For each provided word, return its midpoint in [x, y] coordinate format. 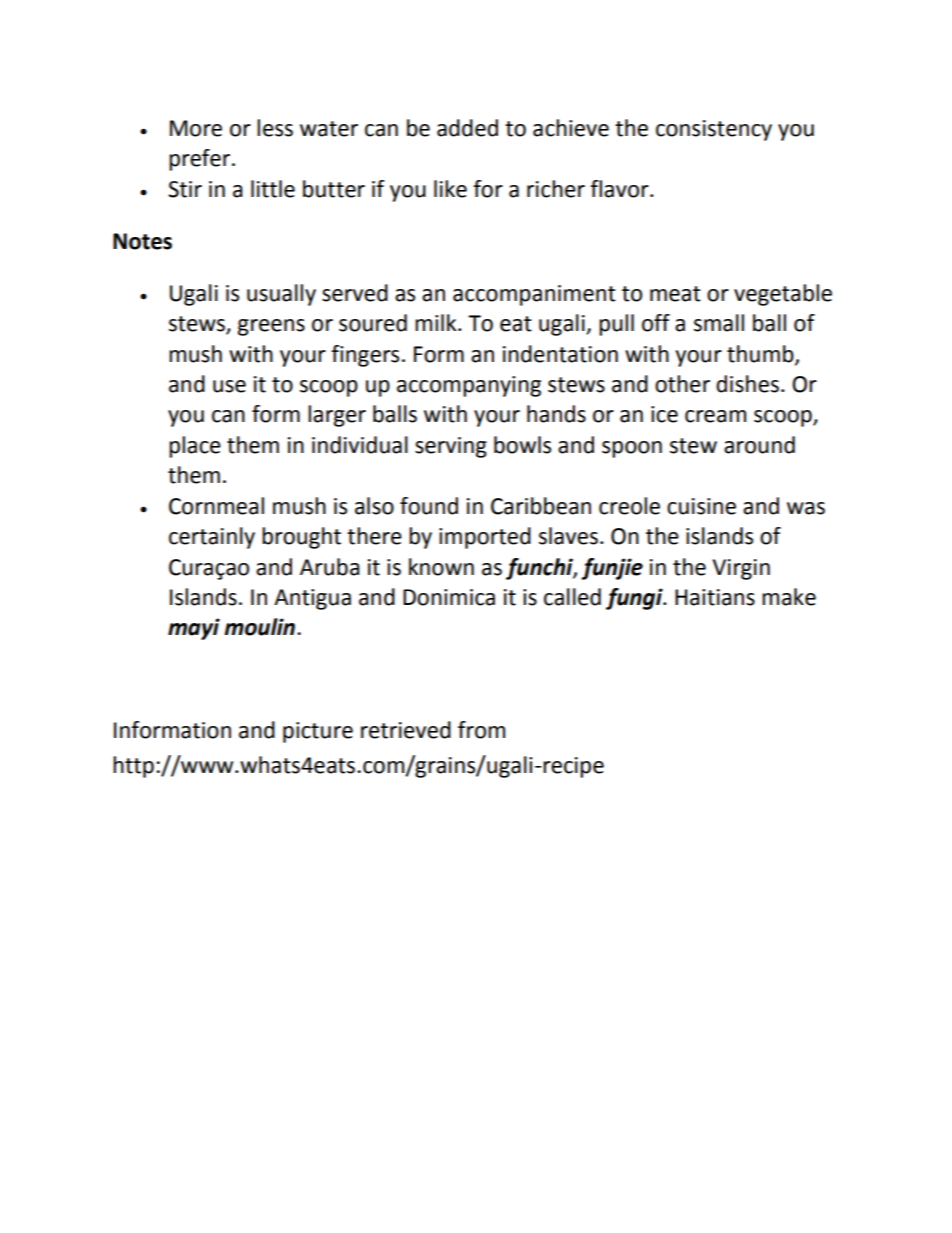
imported [485, 538]
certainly [212, 538]
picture [318, 732]
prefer [201, 160]
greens [271, 327]
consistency [714, 130]
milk [437, 322]
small [719, 323]
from [481, 730]
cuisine [701, 506]
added [467, 128]
